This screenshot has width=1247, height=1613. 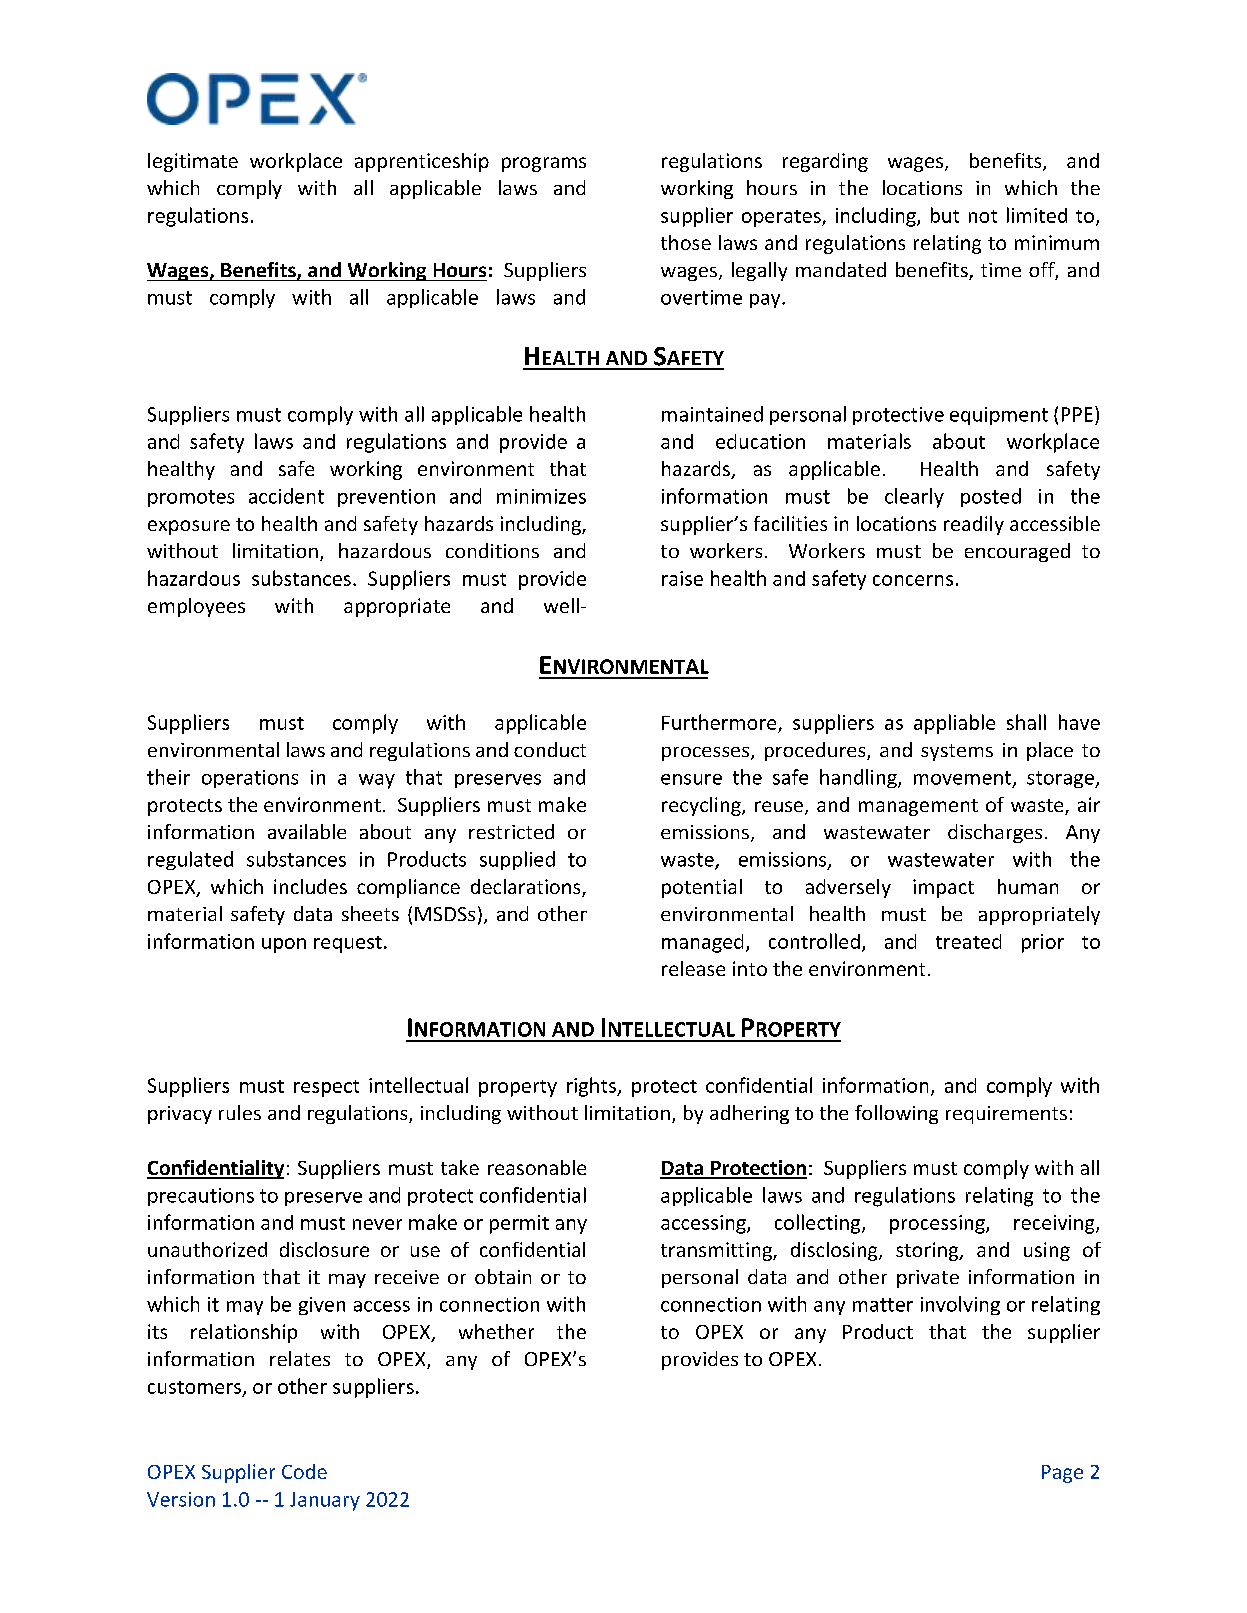 What do you see at coordinates (983, 216) in the screenshot?
I see `not` at bounding box center [983, 216].
